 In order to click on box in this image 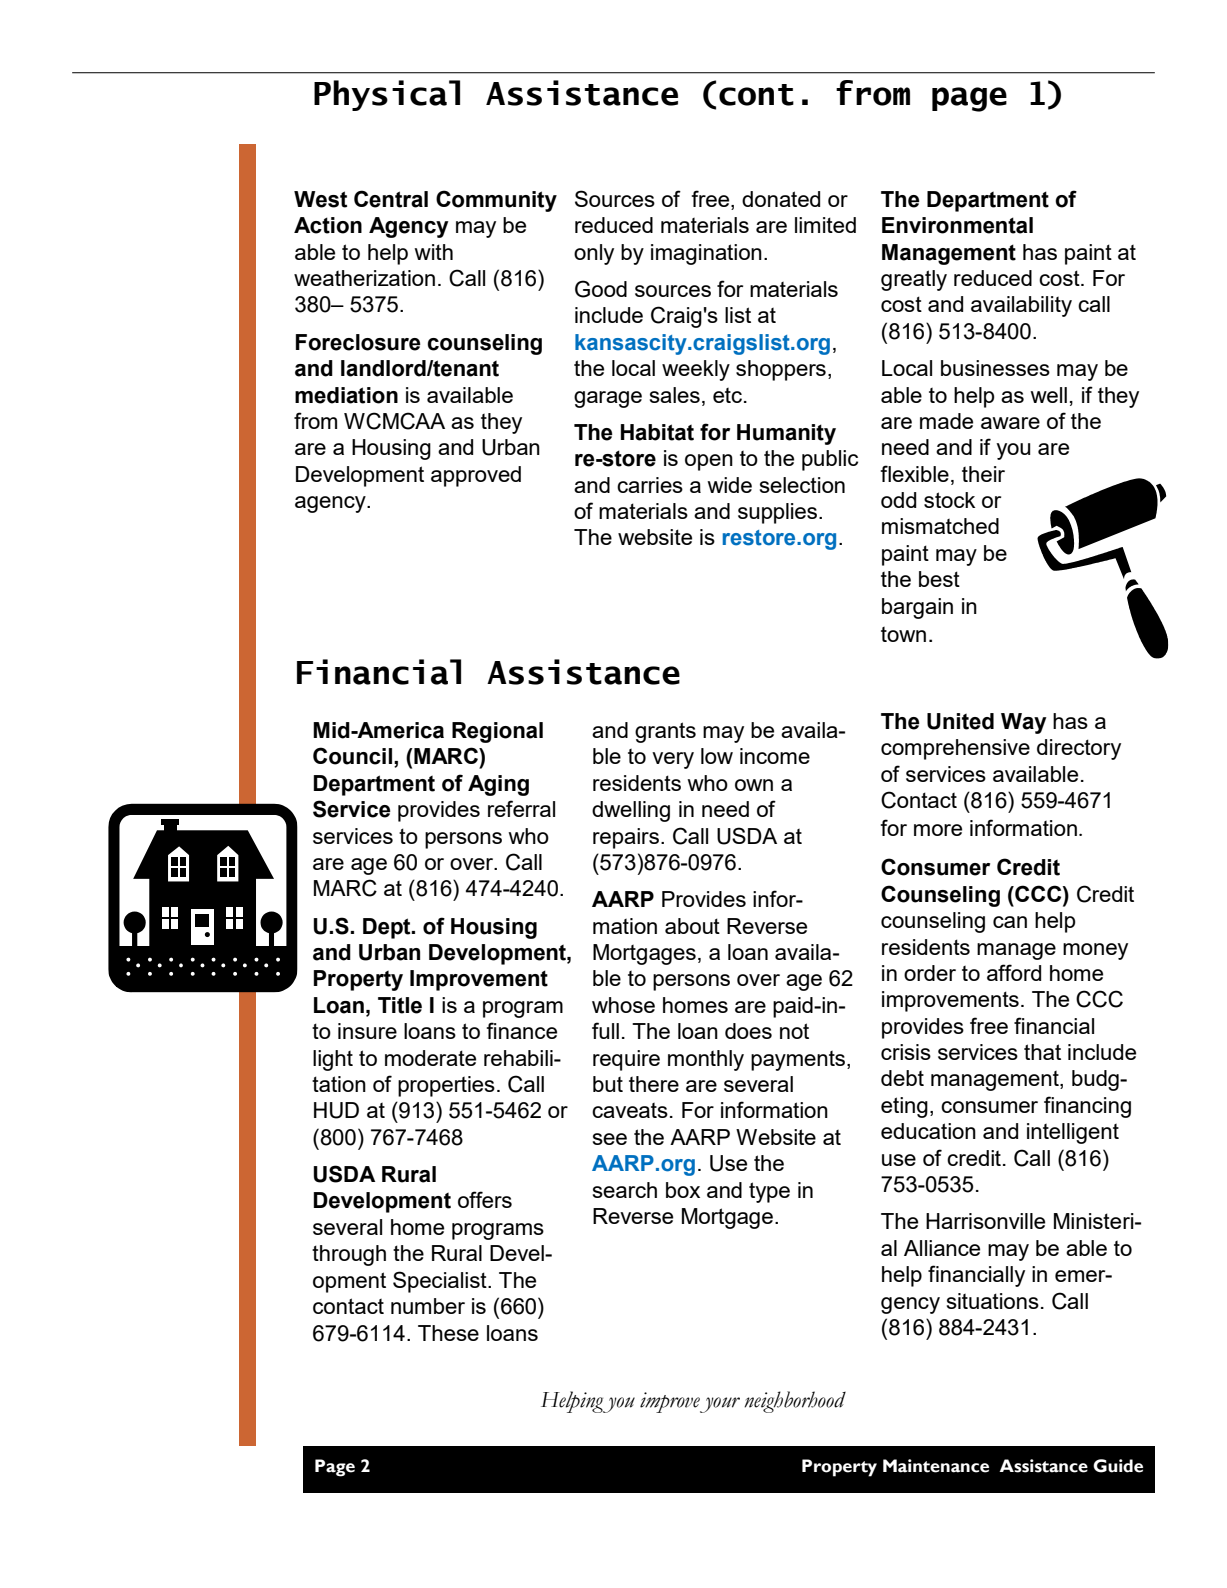, I will do `click(683, 1190)`.
